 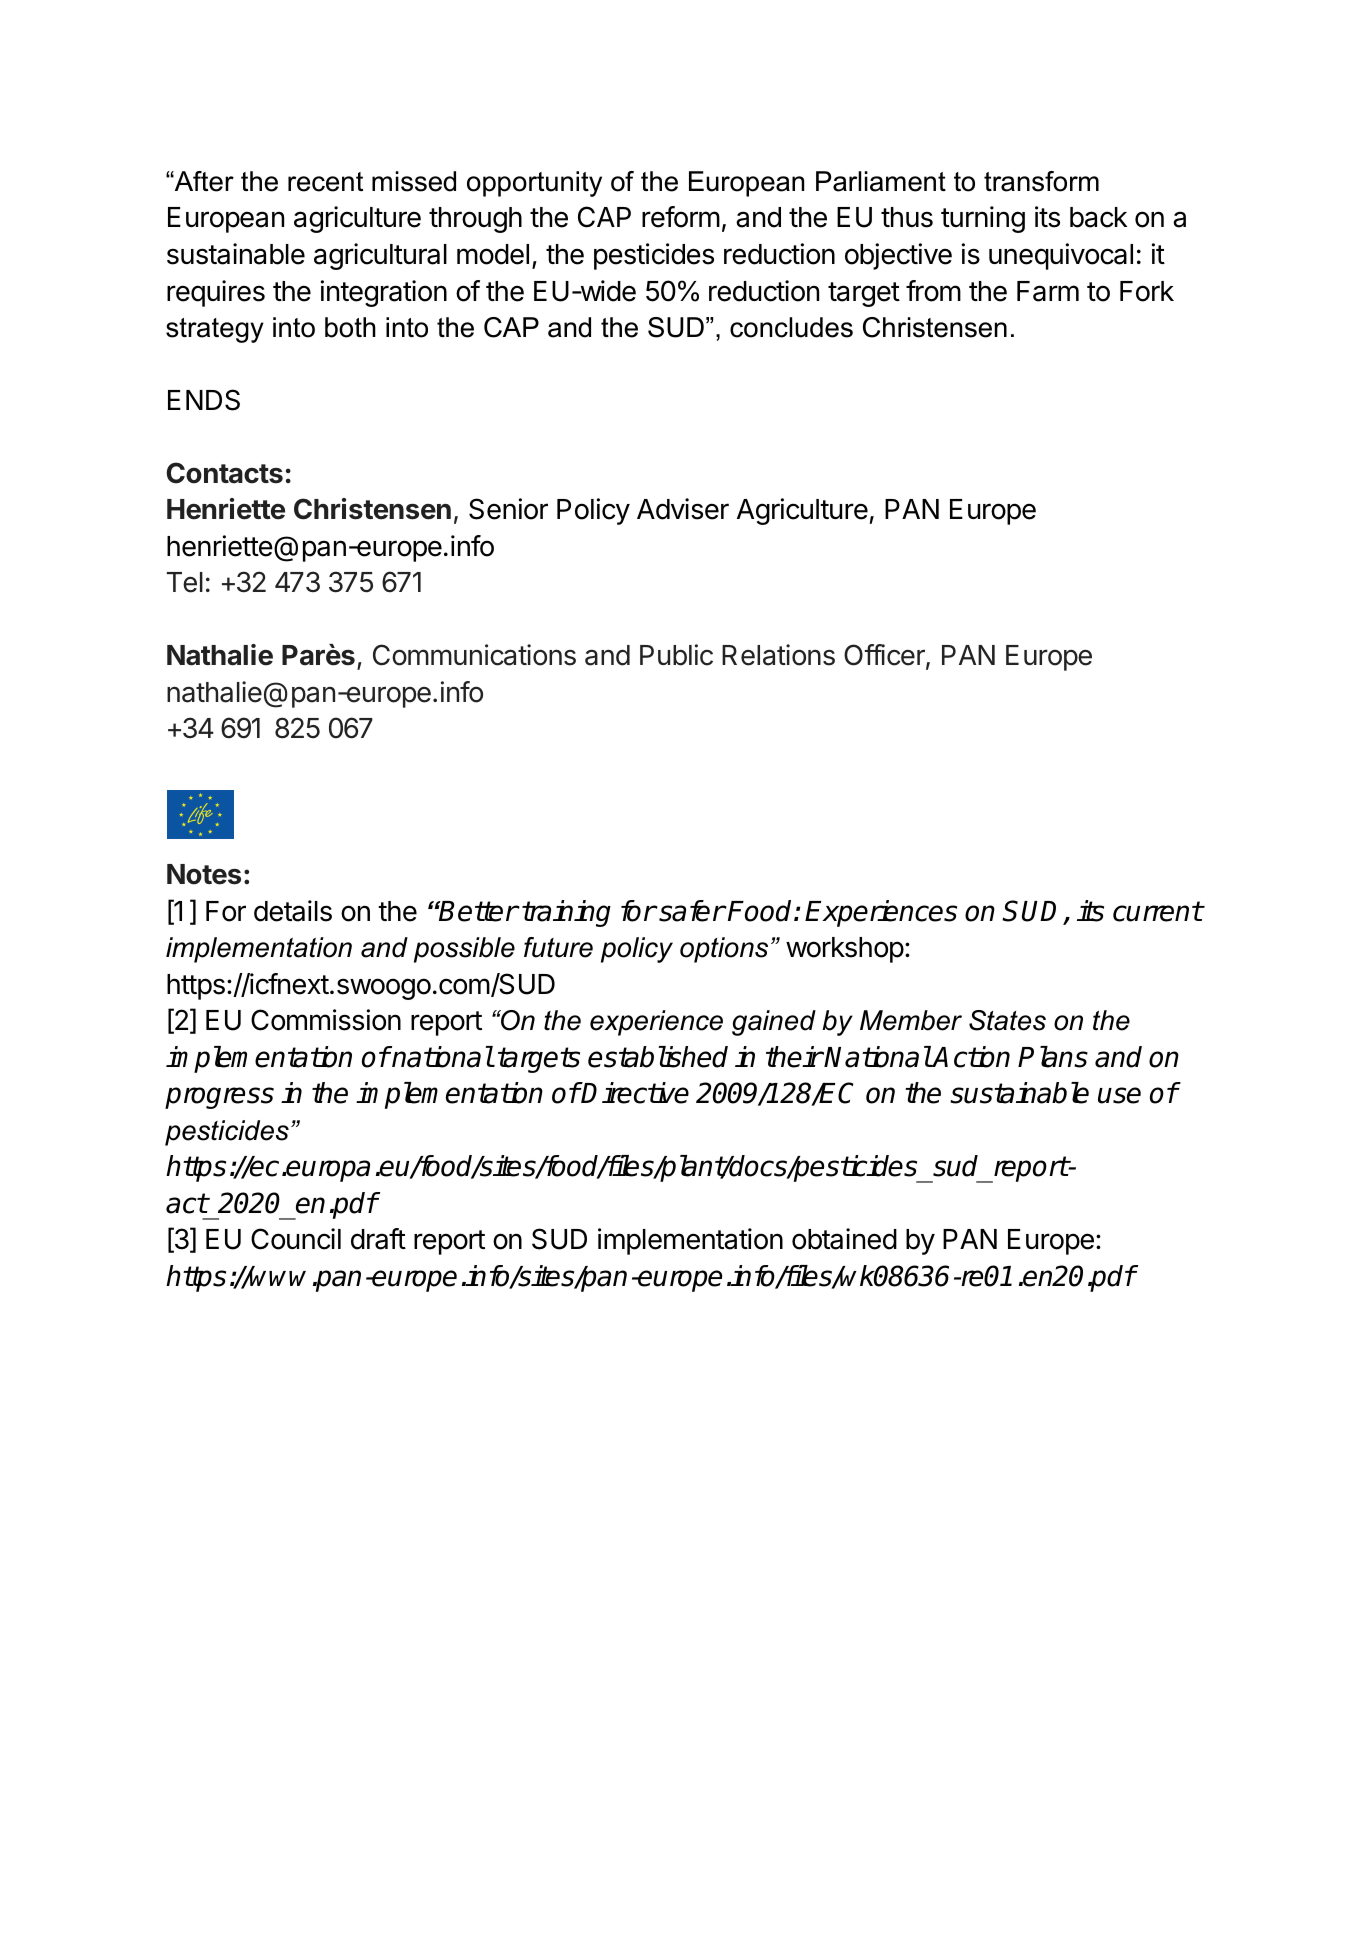 What do you see at coordinates (1119, 1095) in the screenshot?
I see `use` at bounding box center [1119, 1095].
